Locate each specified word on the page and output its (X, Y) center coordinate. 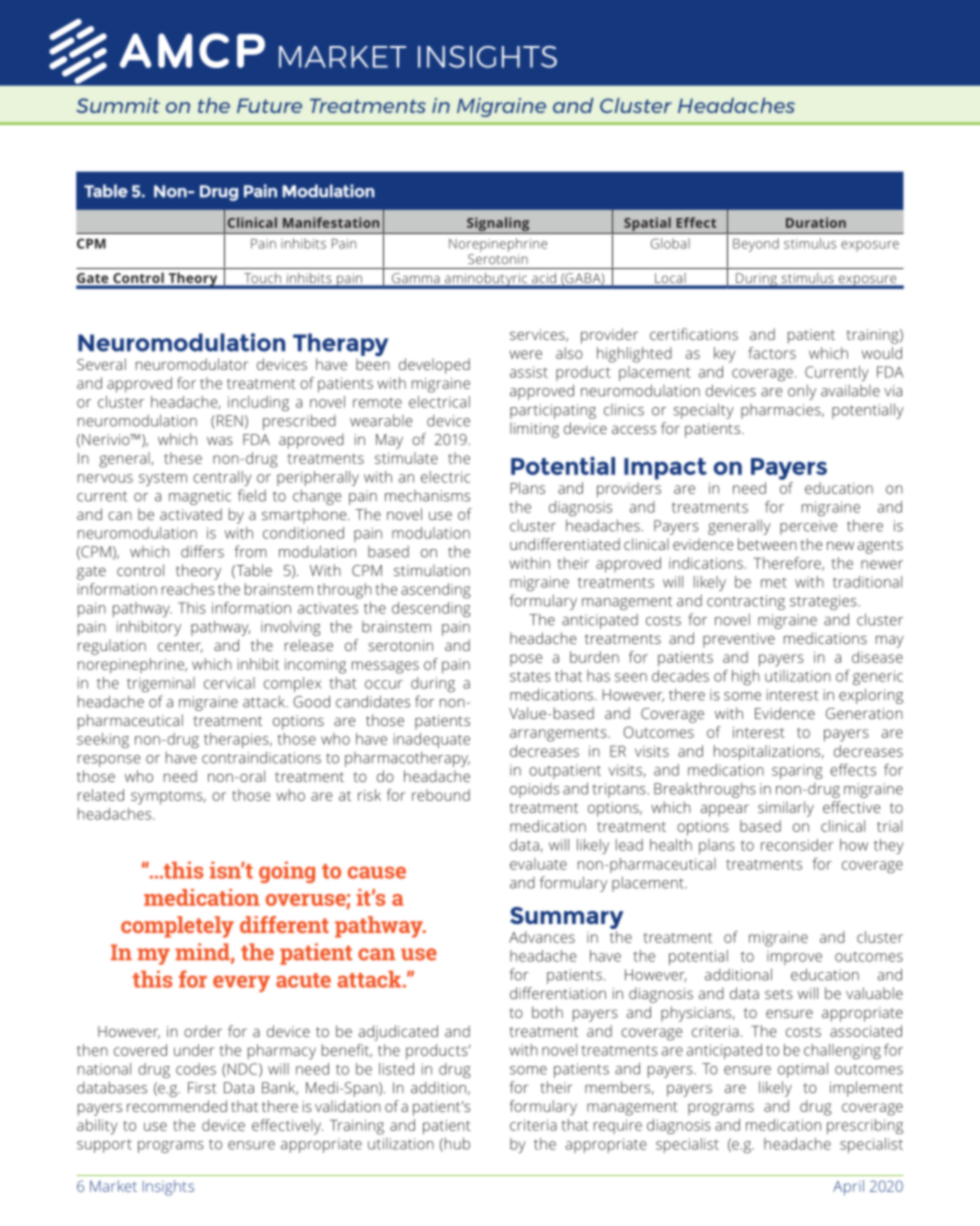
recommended (177, 1106)
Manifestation (331, 222)
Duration (816, 222)
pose (526, 660)
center (180, 647)
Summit (118, 105)
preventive (739, 640)
